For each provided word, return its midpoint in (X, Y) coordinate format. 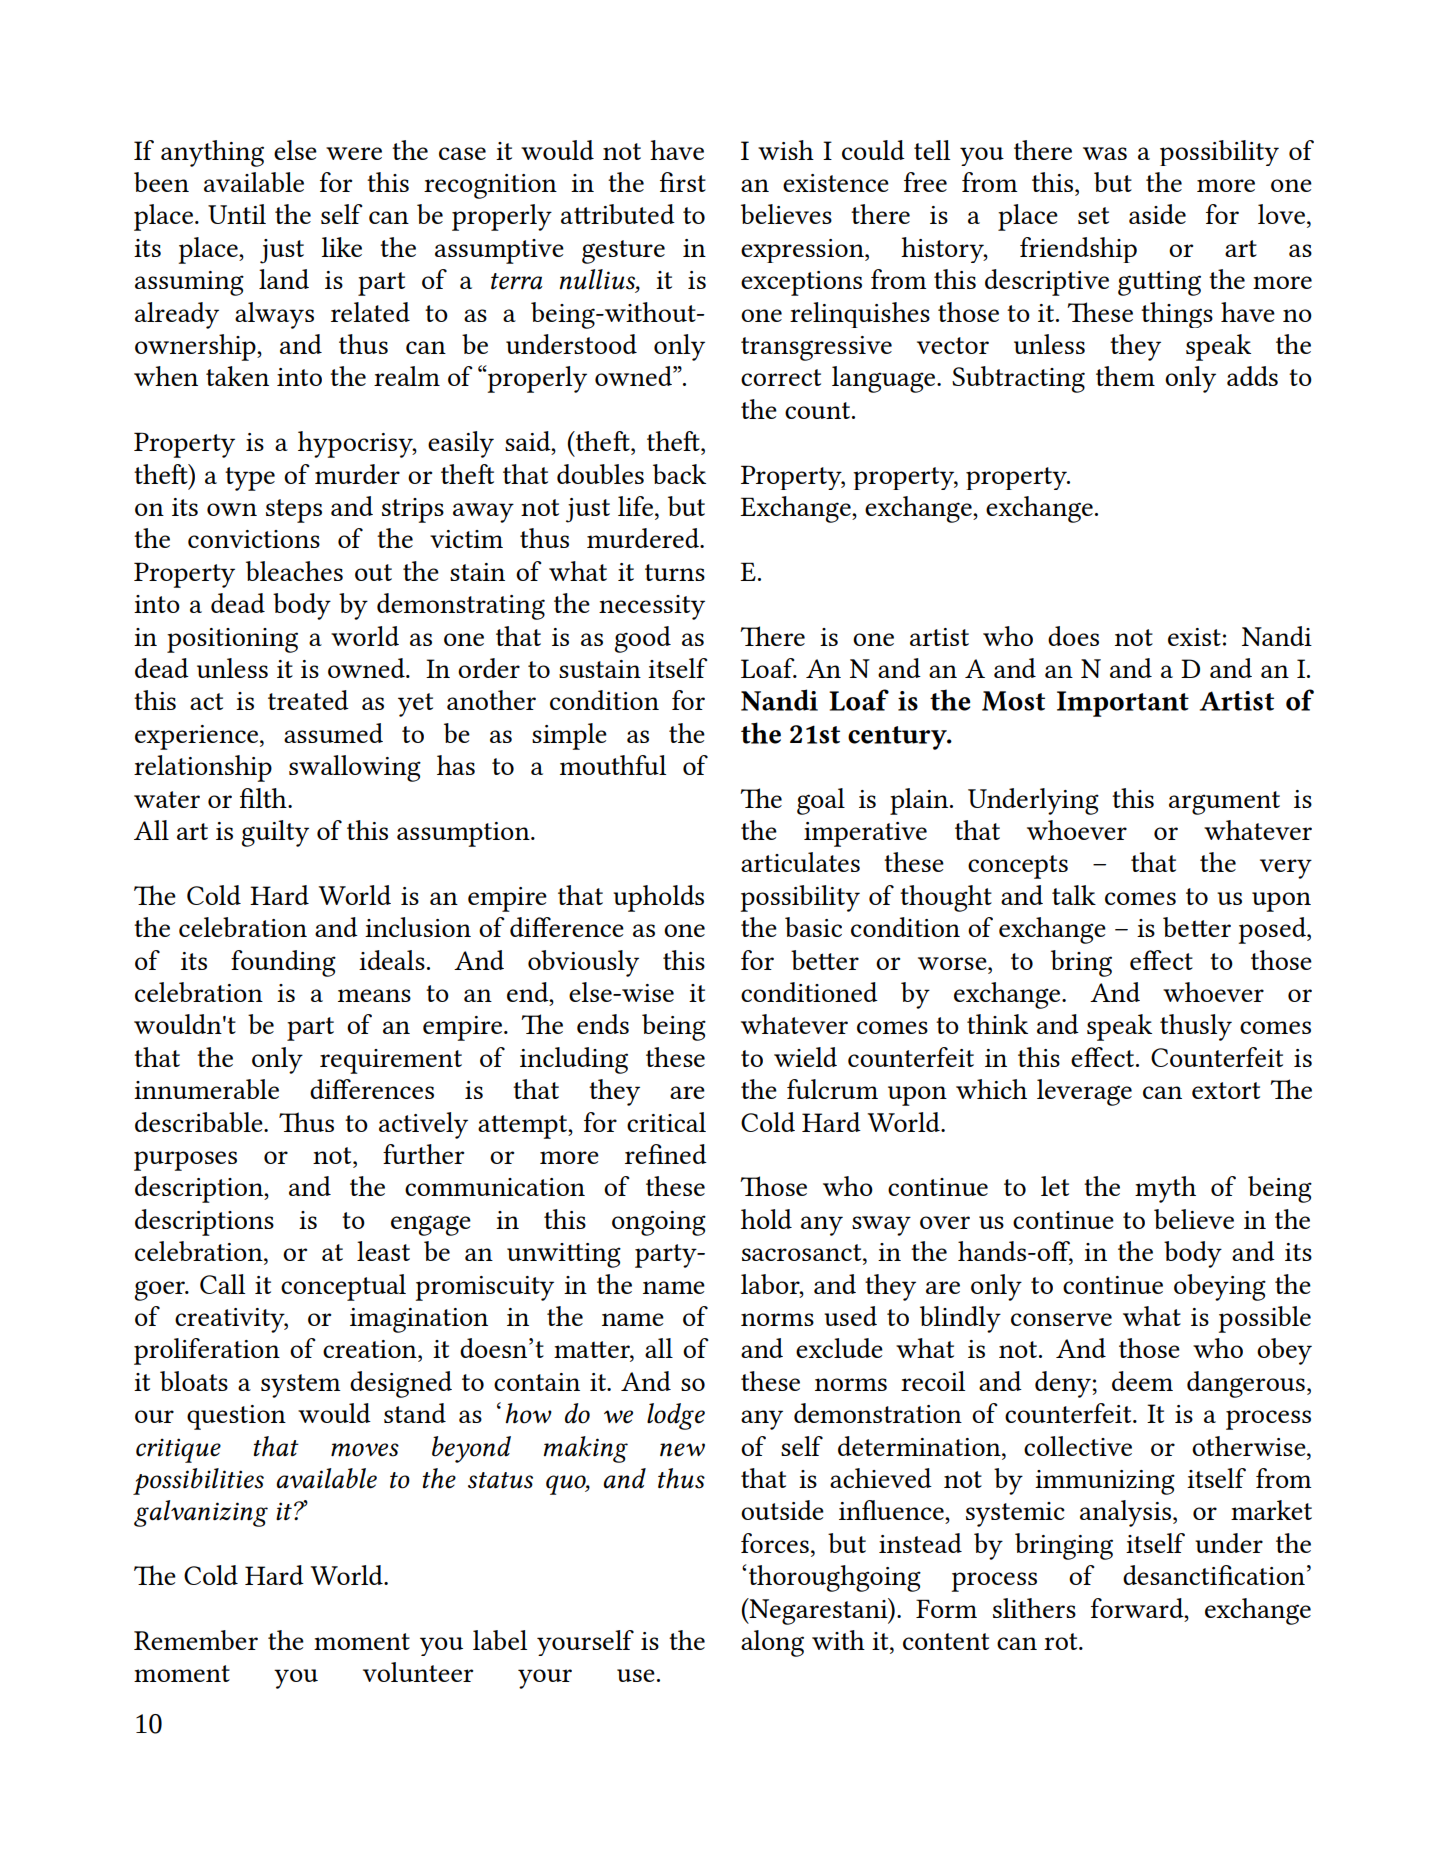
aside (1157, 214)
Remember (196, 1640)
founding (283, 963)
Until (237, 214)
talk (1074, 895)
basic (813, 927)
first (683, 182)
